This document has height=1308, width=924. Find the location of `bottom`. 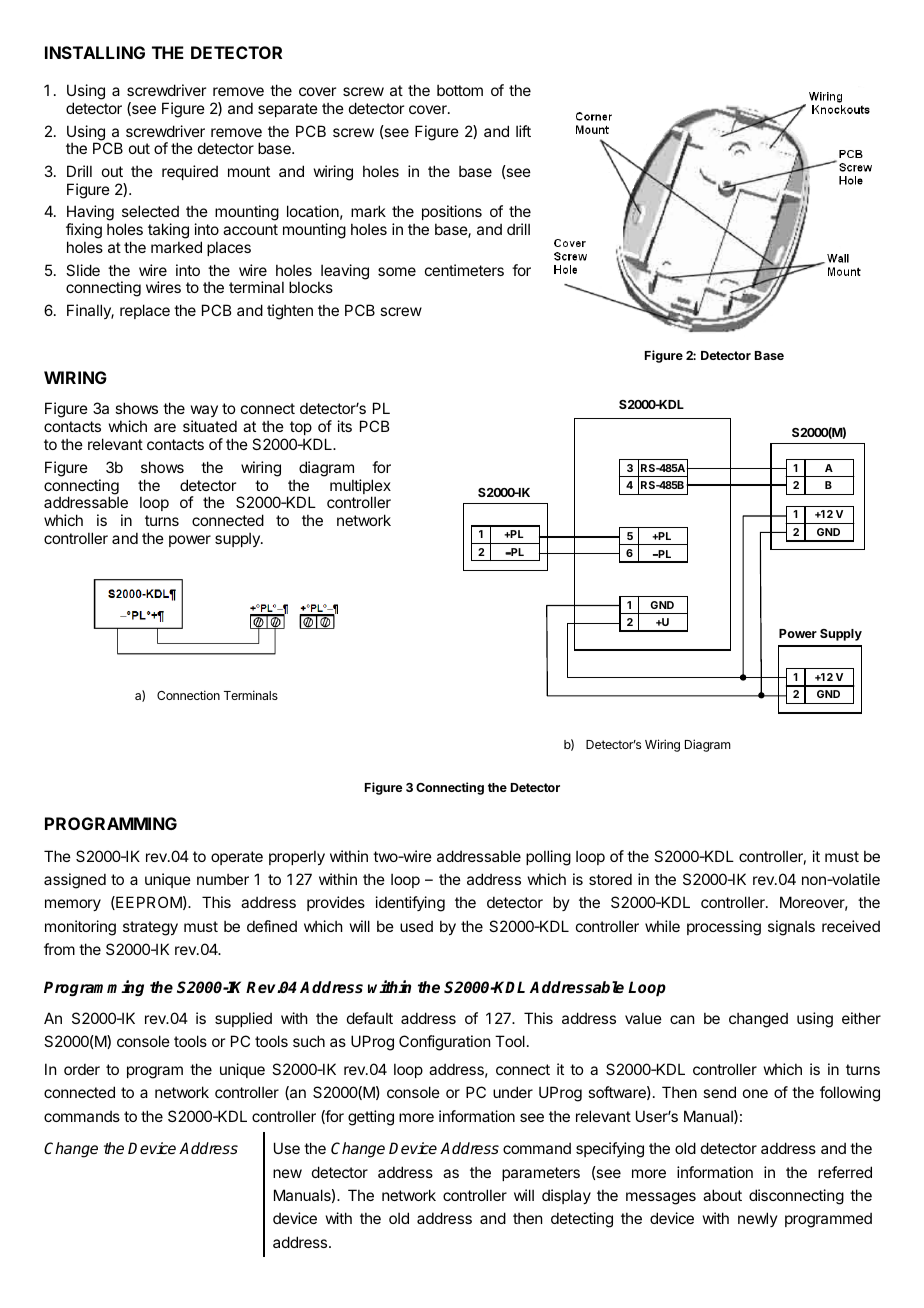

bottom is located at coordinates (460, 90).
